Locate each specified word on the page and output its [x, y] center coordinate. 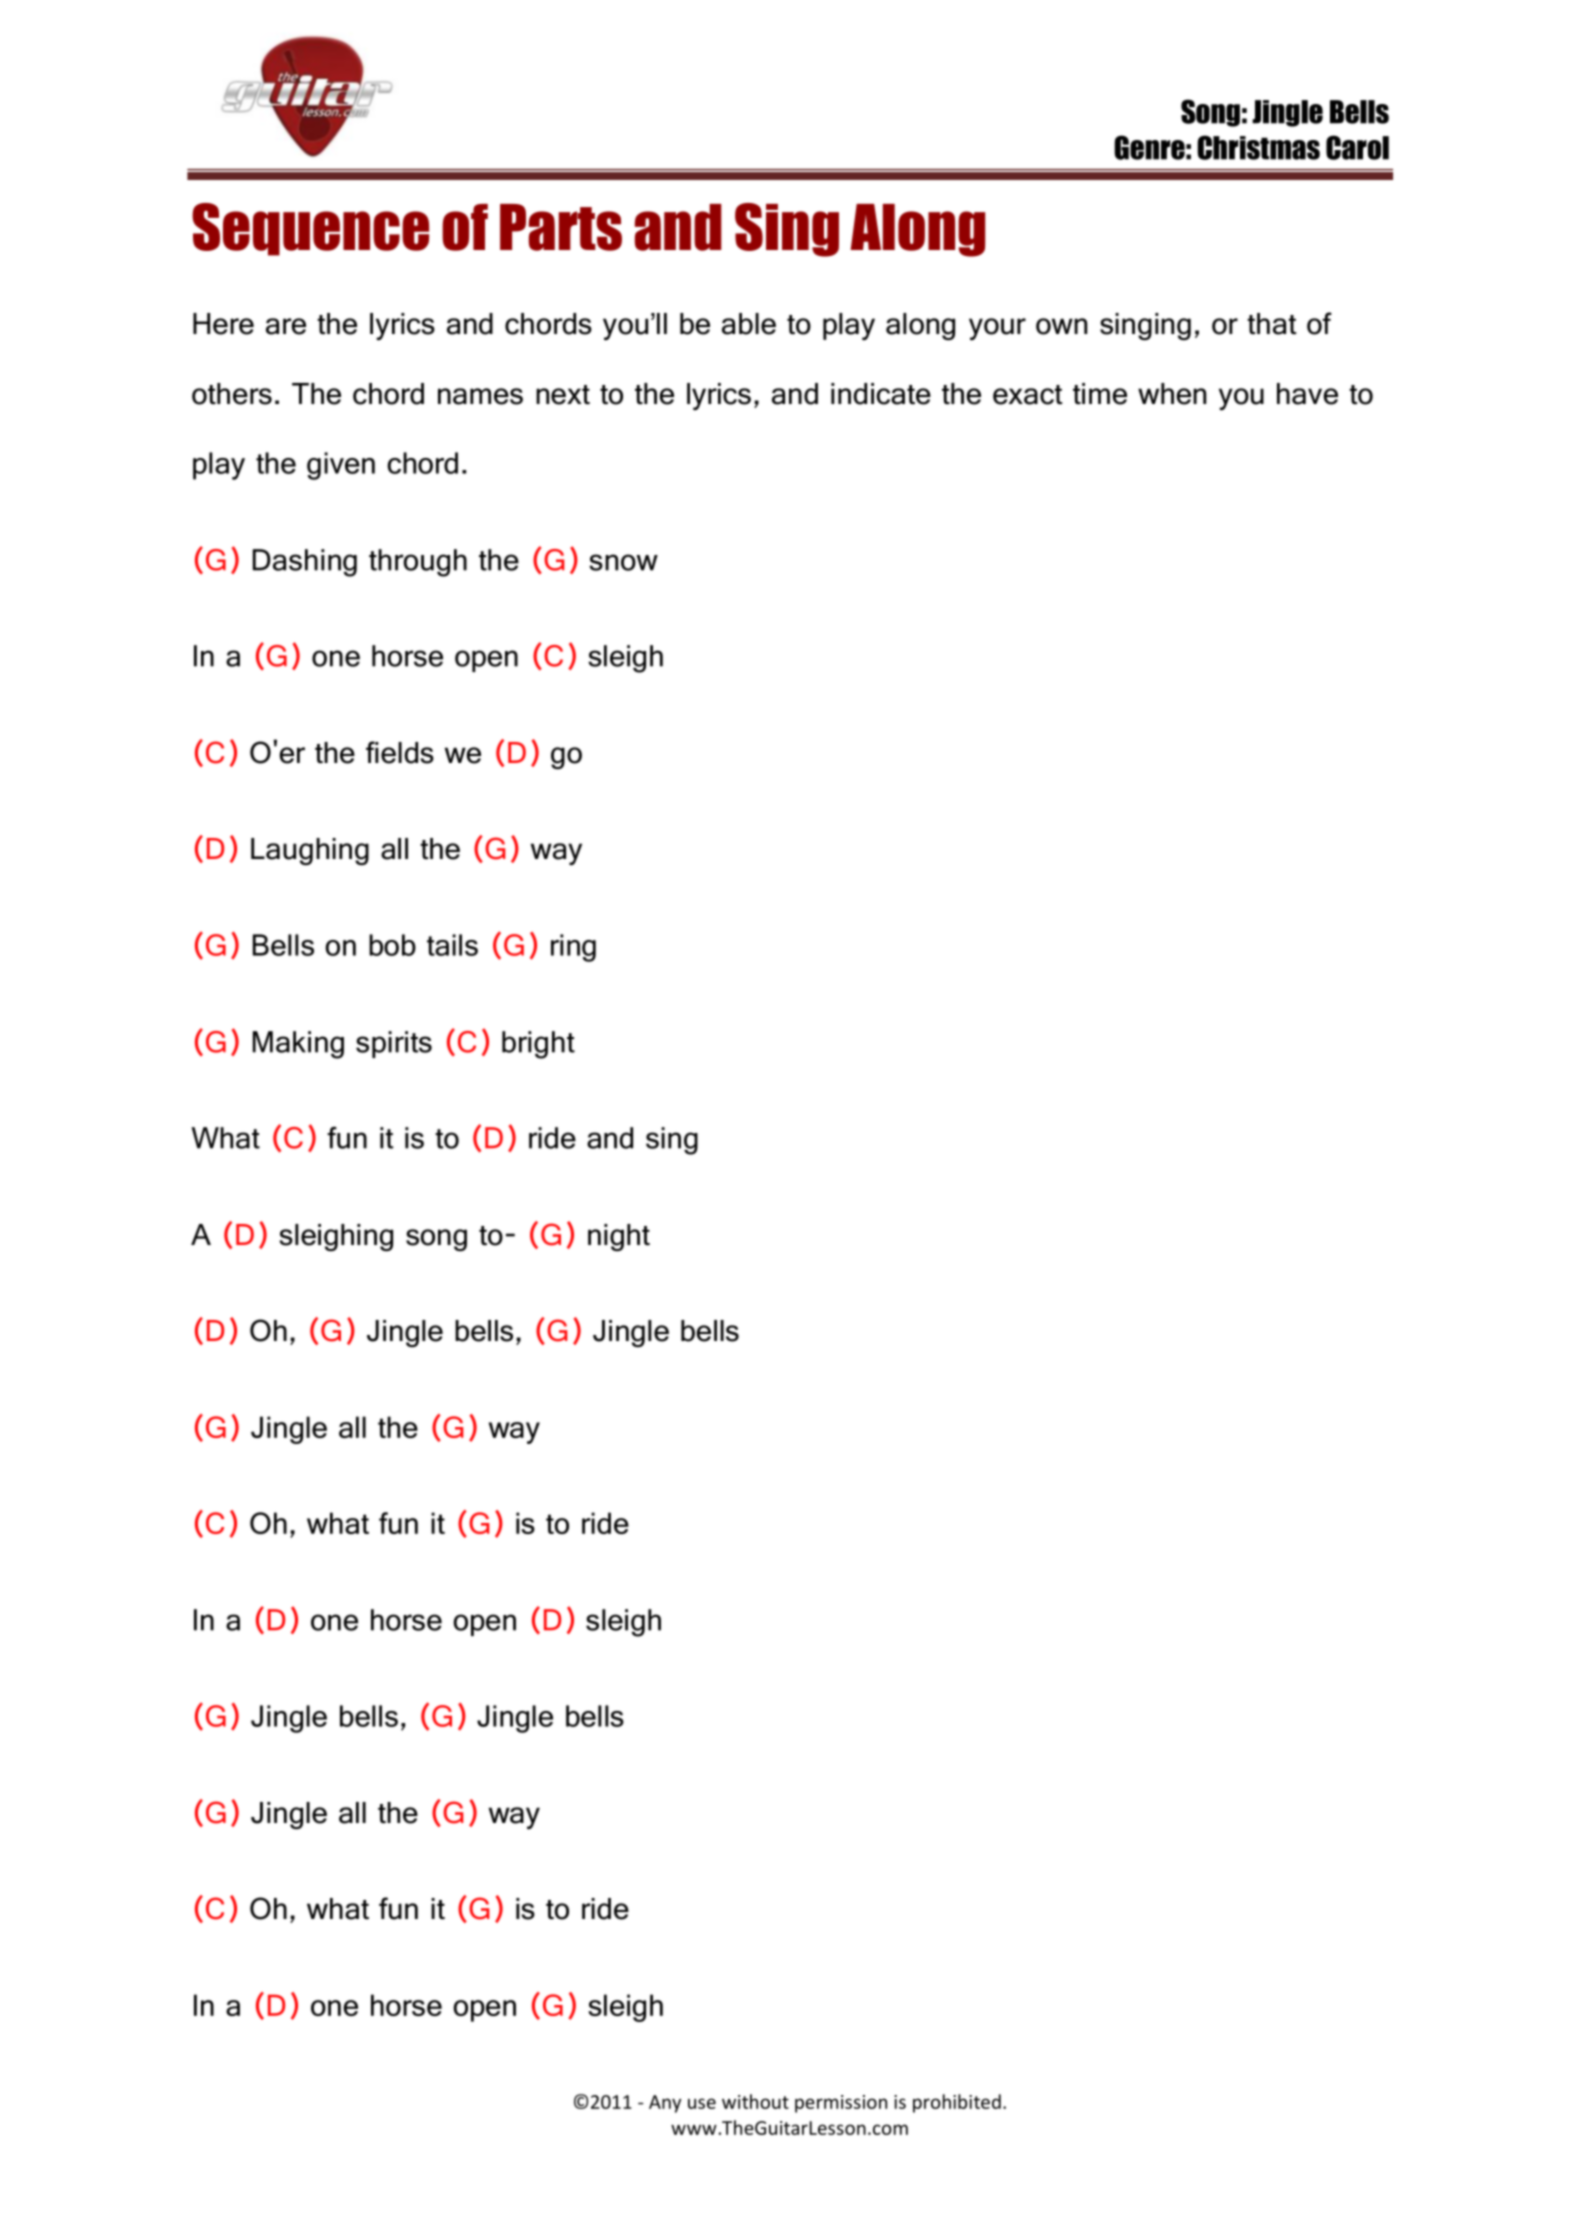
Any [665, 2104]
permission [841, 2104]
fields [400, 752]
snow [623, 562]
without [755, 2101]
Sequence [310, 229]
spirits [394, 1044]
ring [573, 948]
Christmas [1258, 147]
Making [298, 1045]
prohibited [957, 2103]
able [749, 324]
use [702, 2103]
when [1172, 394]
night [619, 1237]
